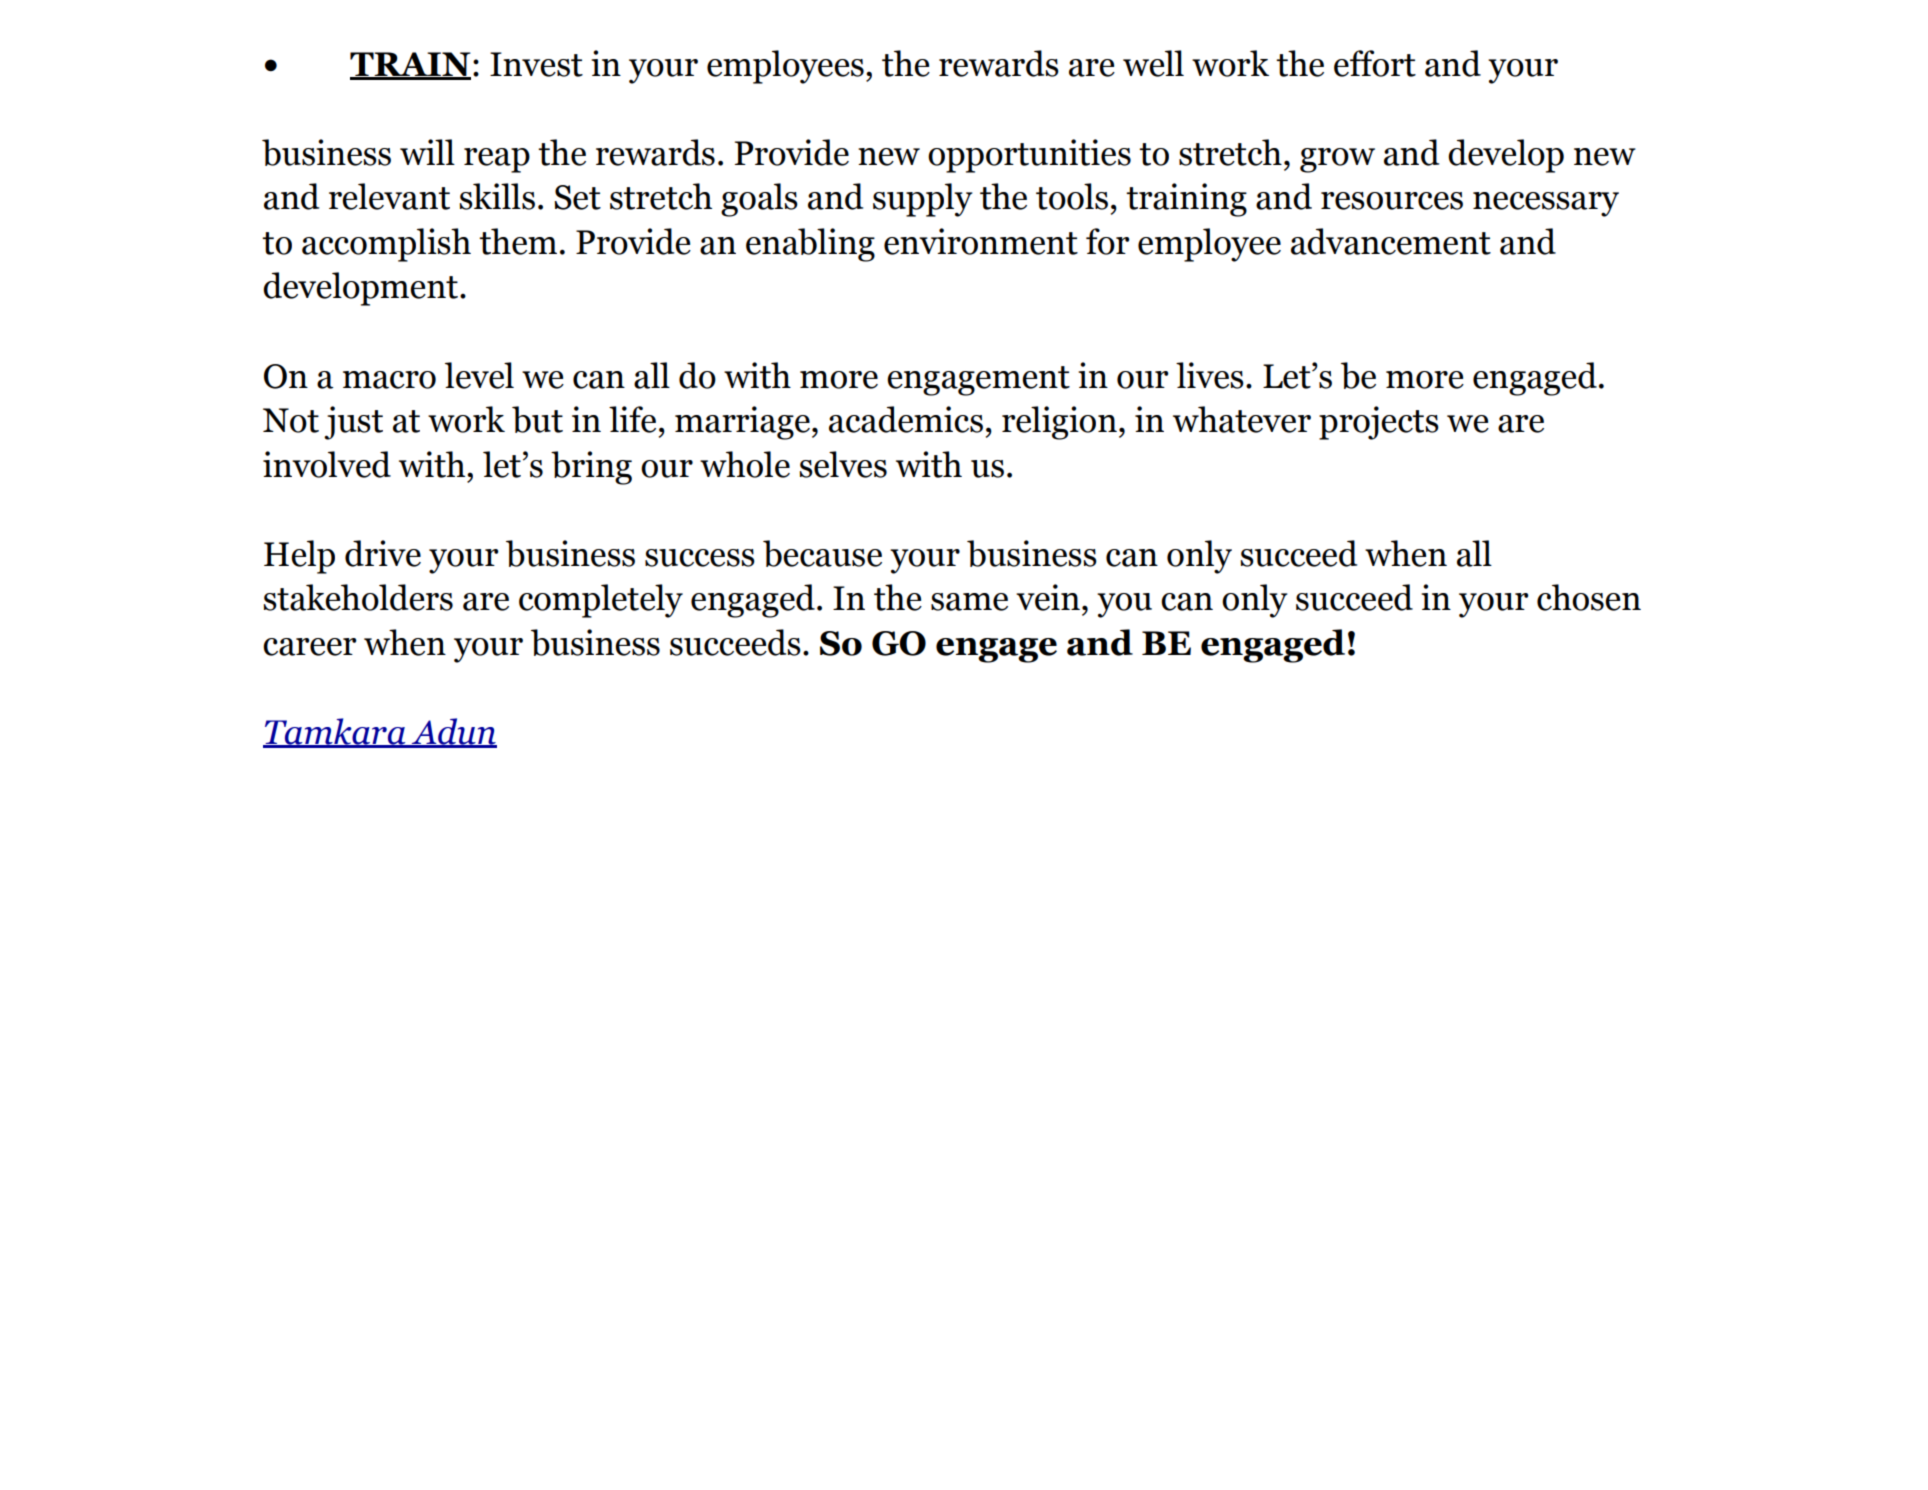 The width and height of the screenshot is (1928, 1490). Describe the element at coordinates (1379, 423) in the screenshot. I see `projects` at that location.
